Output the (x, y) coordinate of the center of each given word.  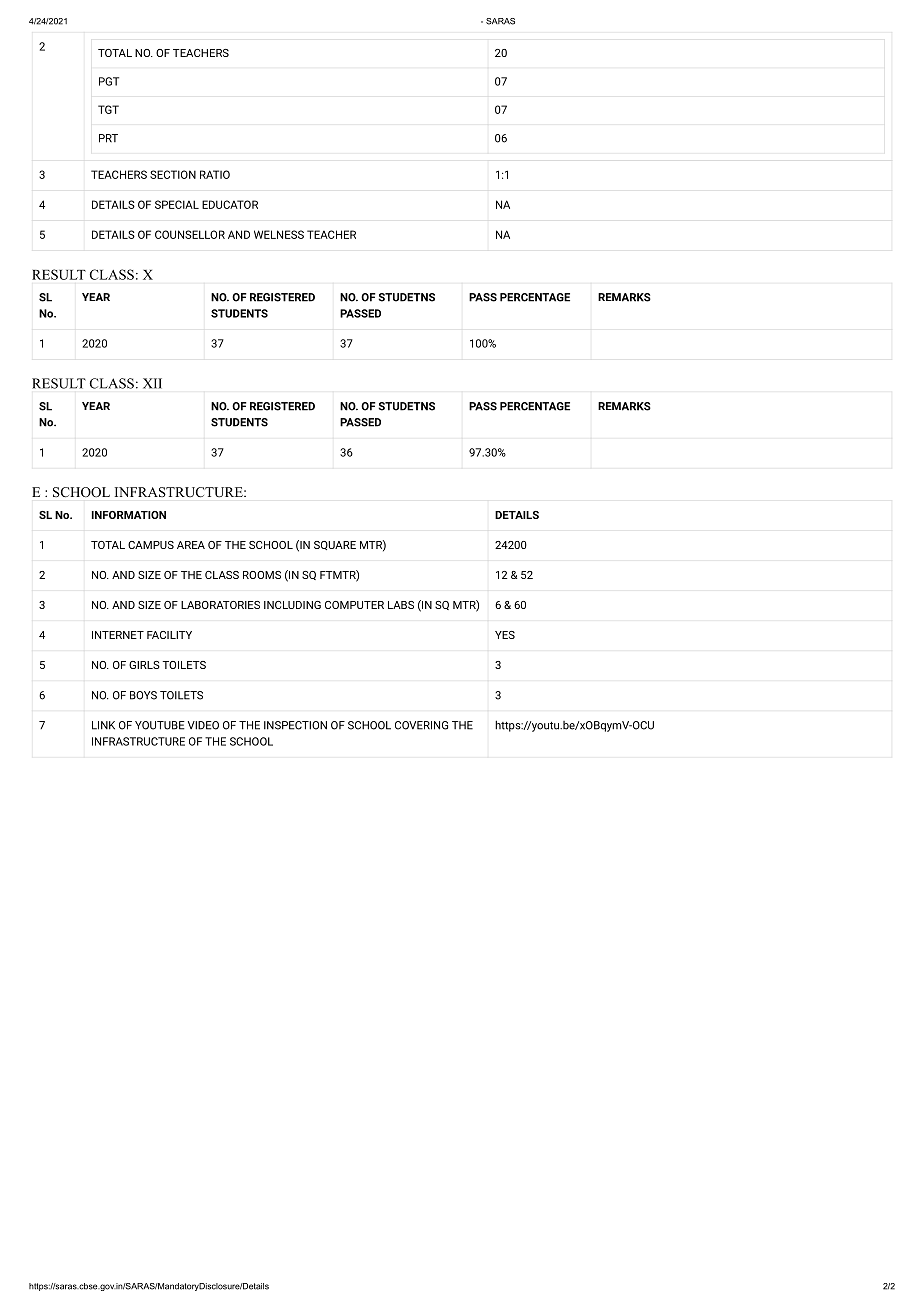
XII (152, 383)
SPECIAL (177, 204)
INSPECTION (295, 725)
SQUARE (335, 545)
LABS (401, 605)
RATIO (215, 174)
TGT (108, 109)
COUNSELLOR (190, 234)
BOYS (143, 695)
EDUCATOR (230, 204)
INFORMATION (129, 515)
